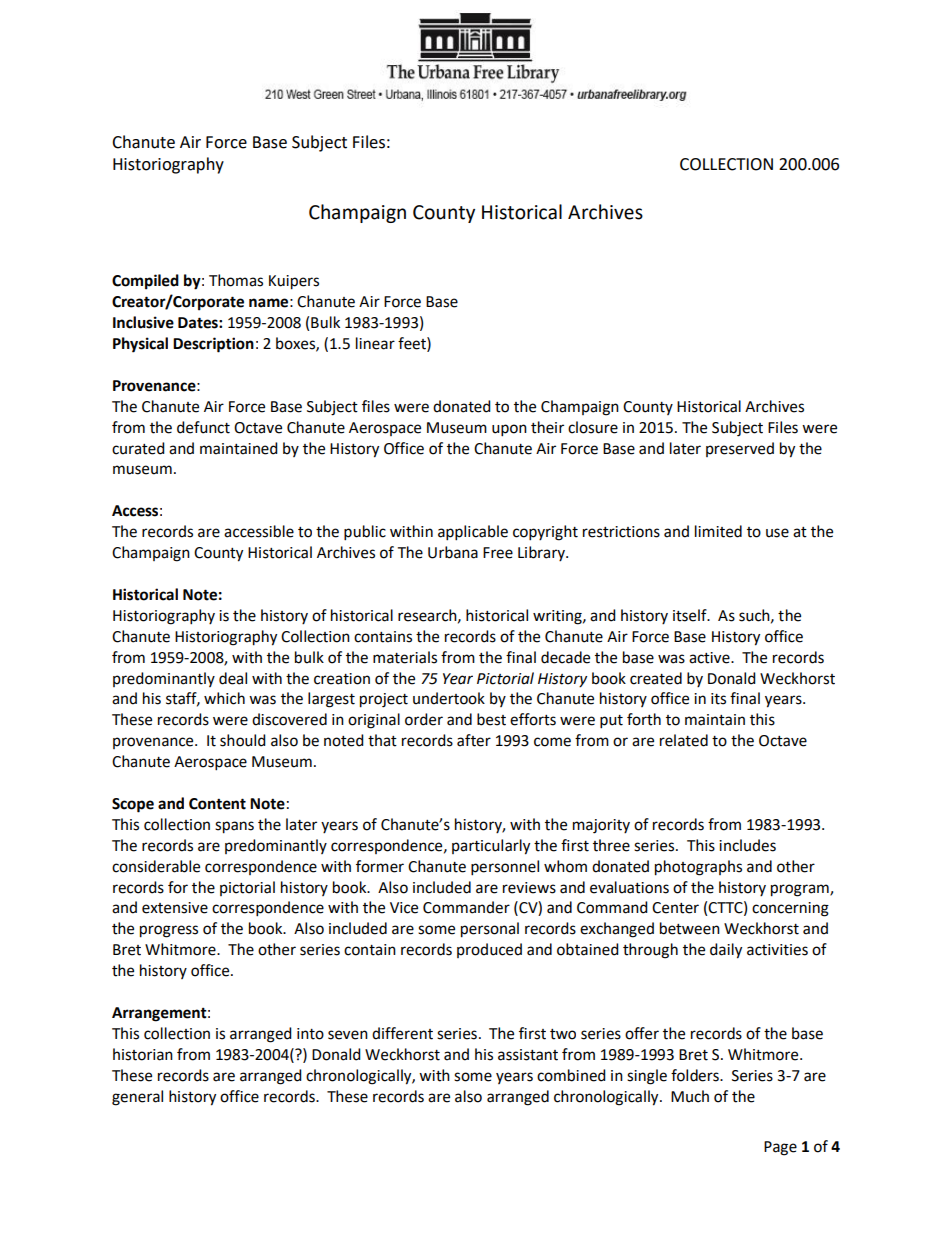 The width and height of the screenshot is (952, 1233). What do you see at coordinates (375, 343) in the screenshot?
I see `linear` at bounding box center [375, 343].
